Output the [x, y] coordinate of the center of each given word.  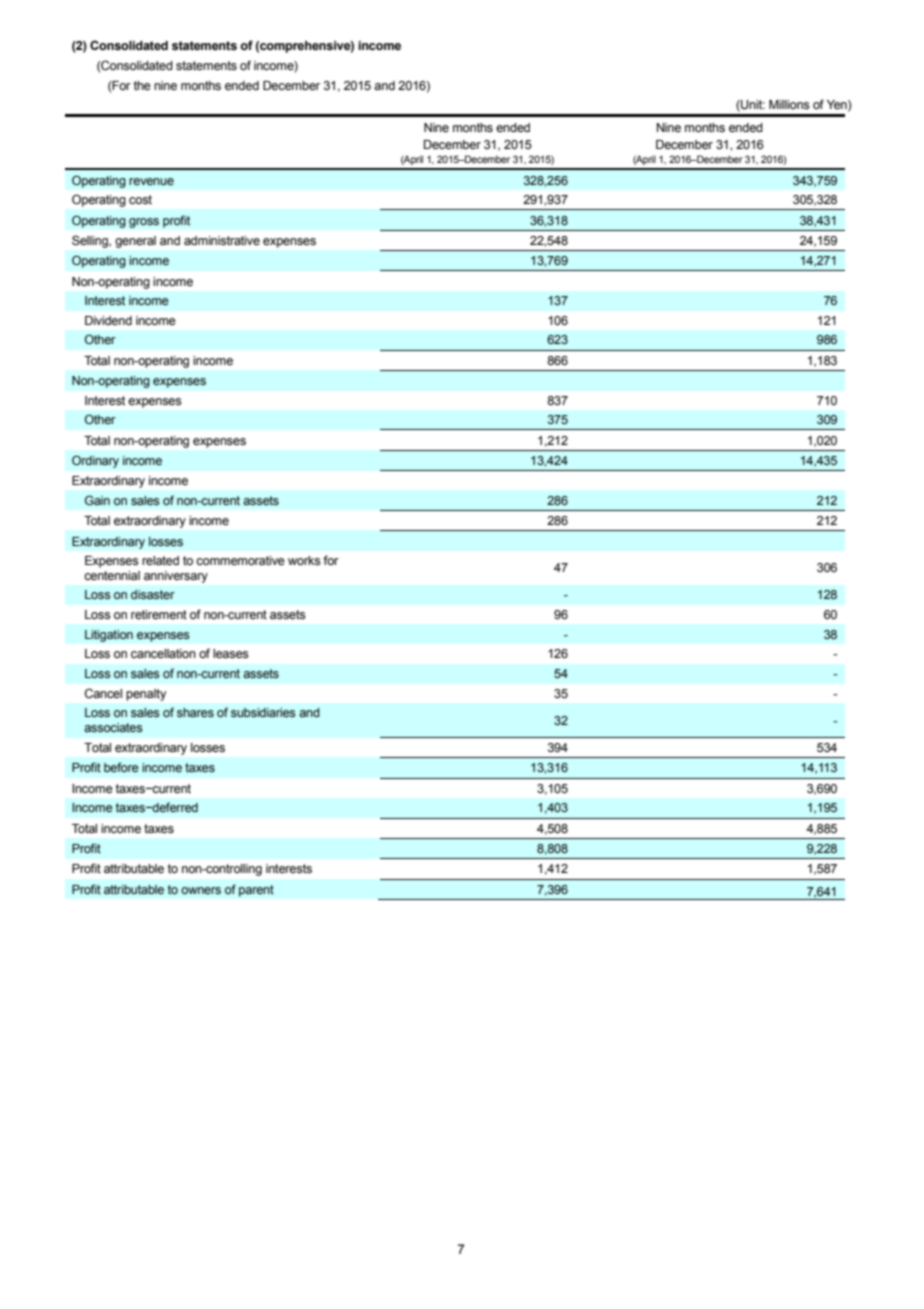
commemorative [240, 561]
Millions [789, 105]
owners [201, 891]
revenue [151, 182]
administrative [222, 241]
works [304, 561]
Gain [97, 500]
